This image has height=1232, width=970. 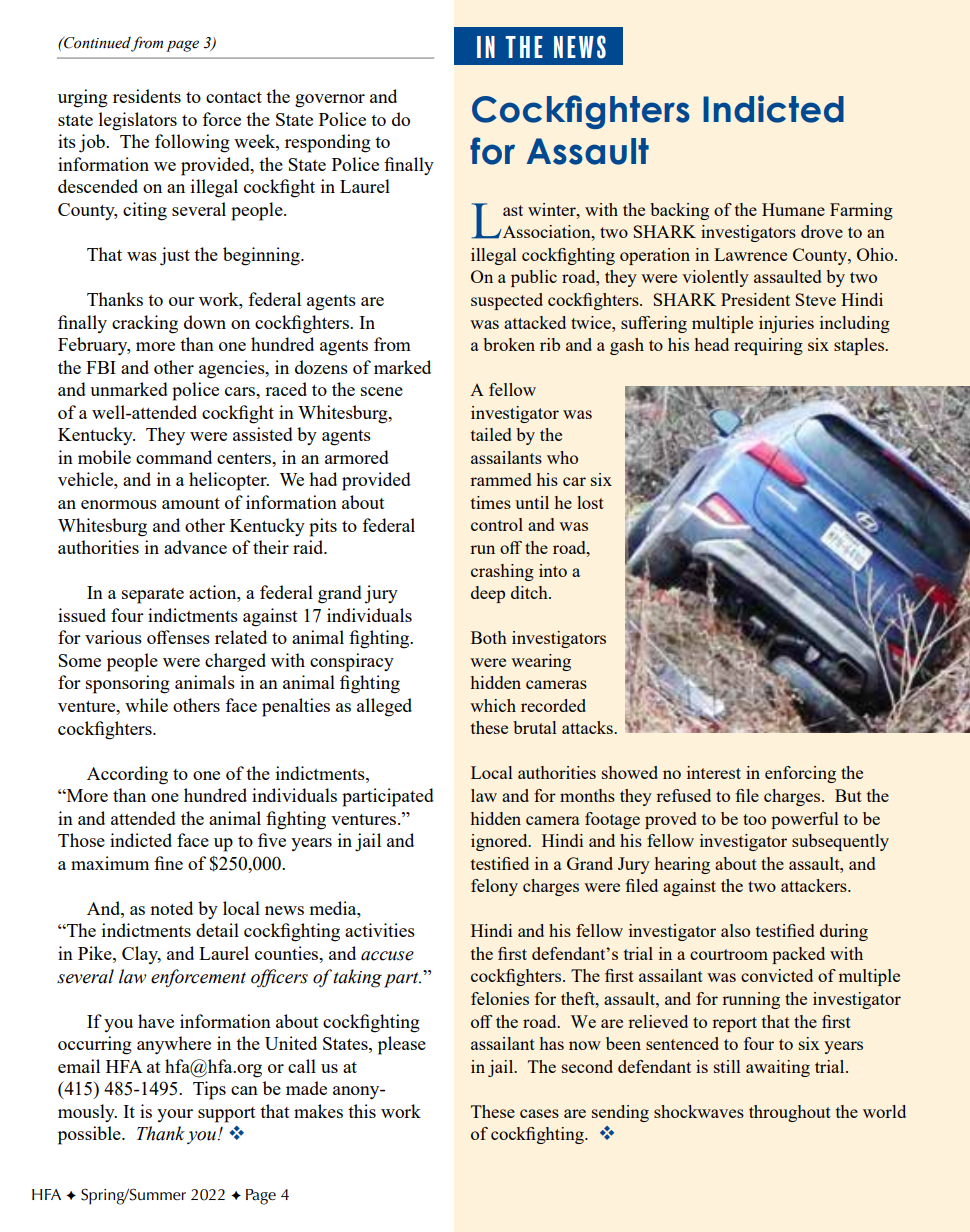 What do you see at coordinates (509, 344) in the image?
I see `broken` at bounding box center [509, 344].
